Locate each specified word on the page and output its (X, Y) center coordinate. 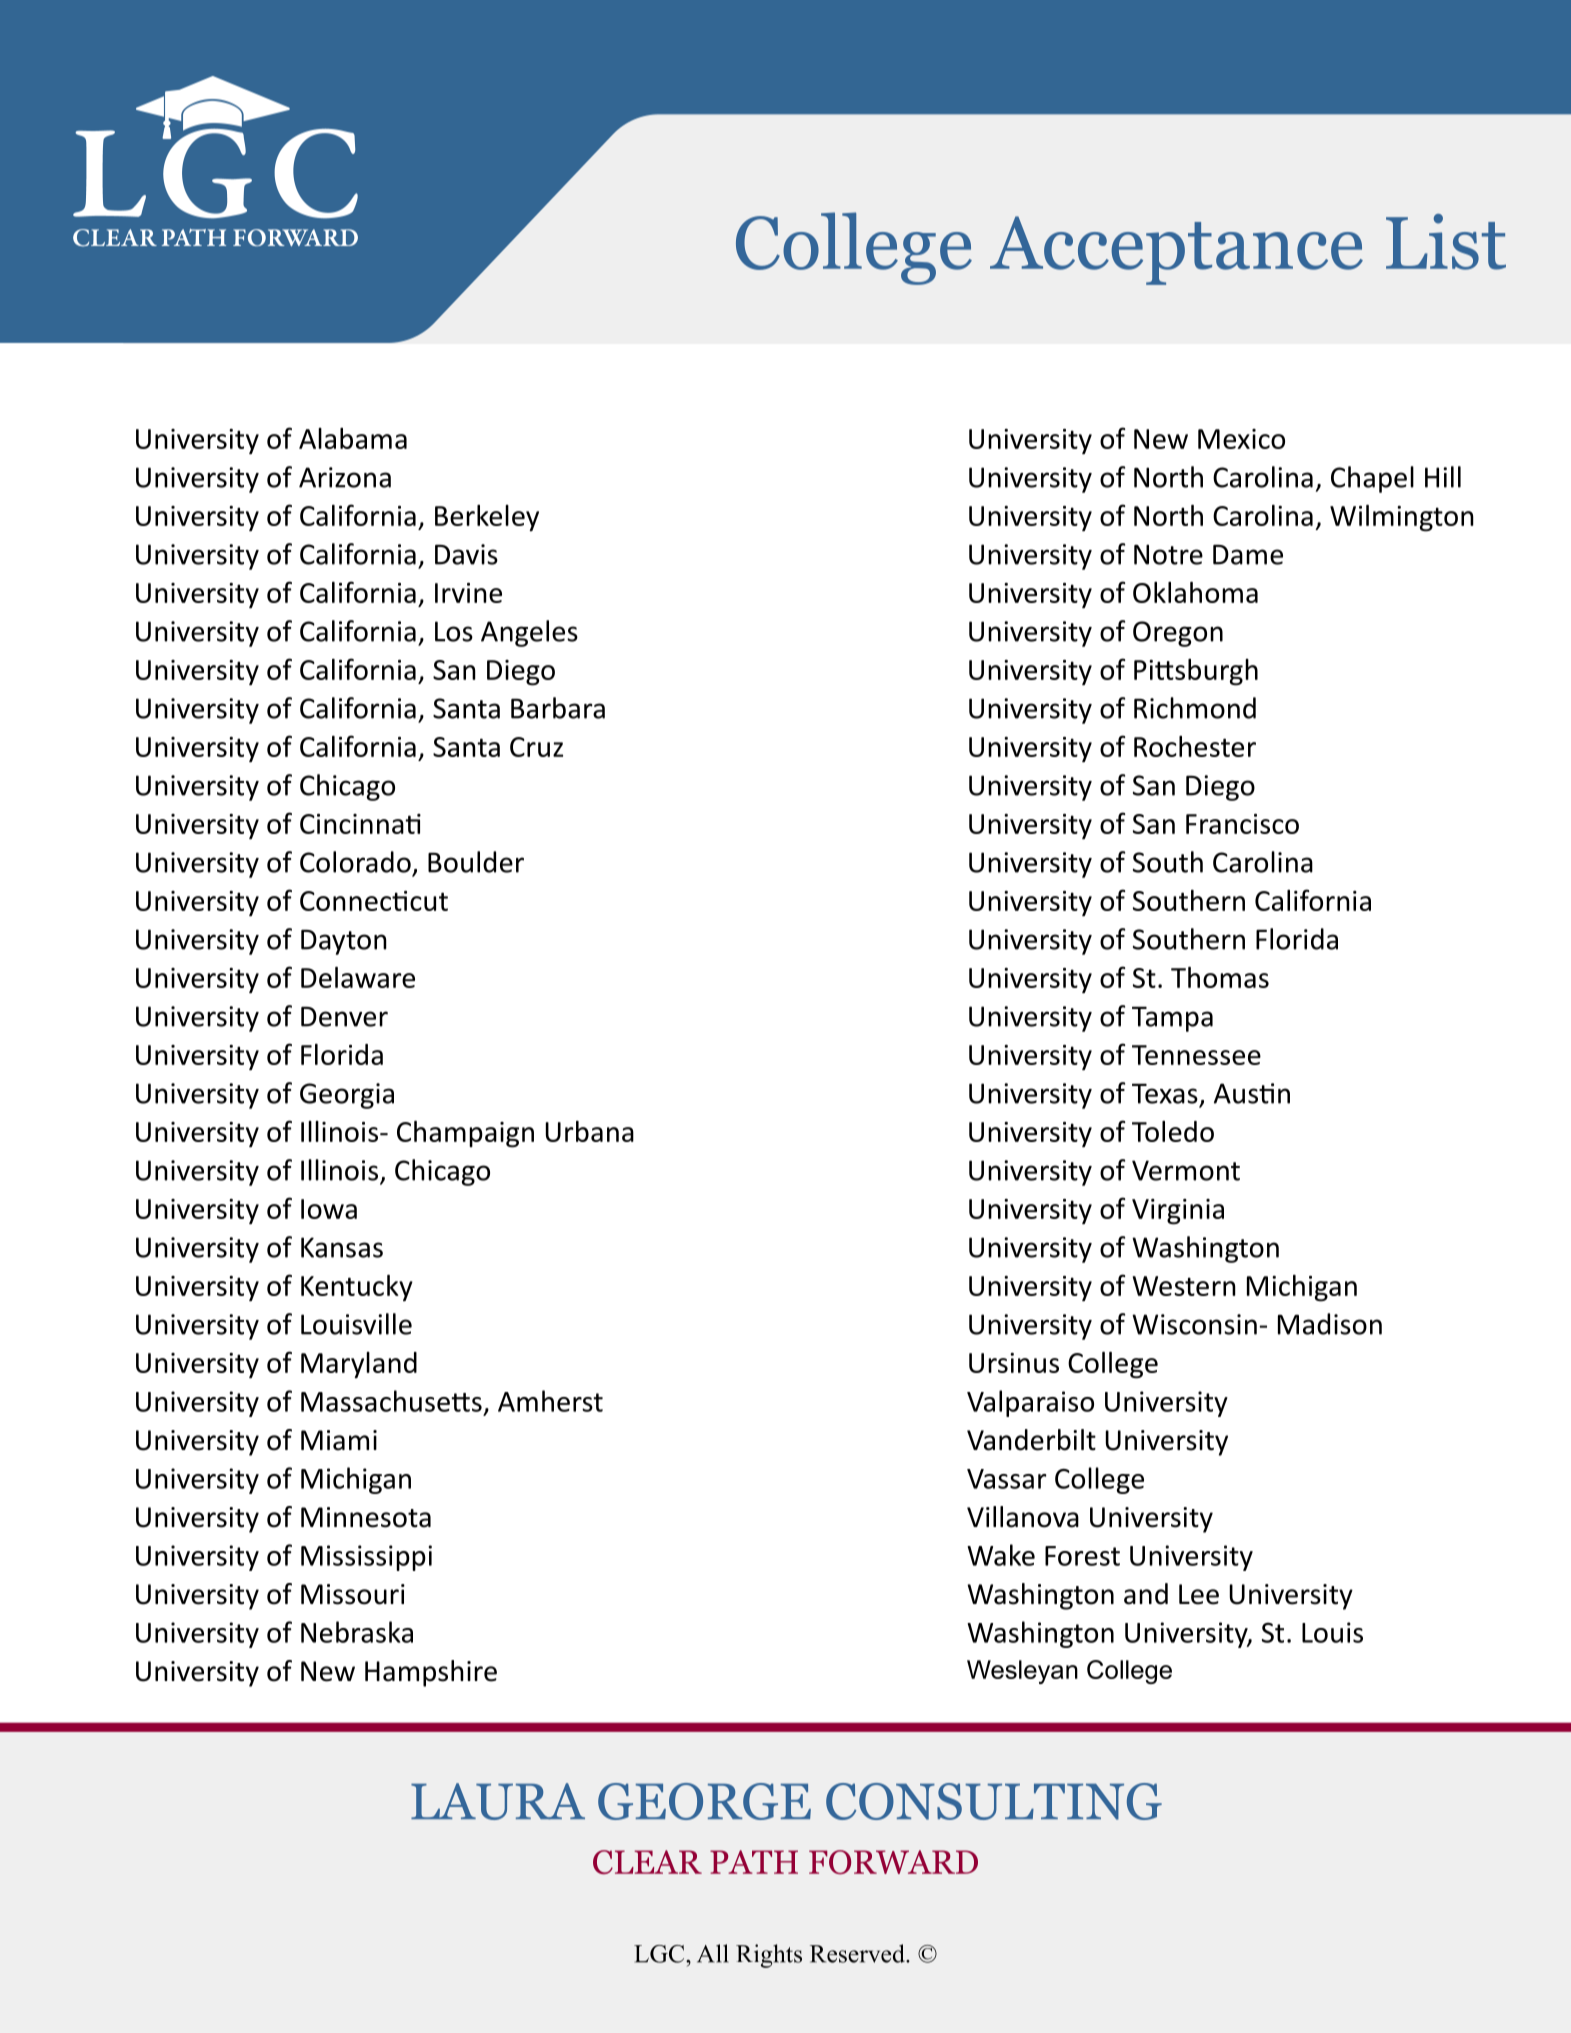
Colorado (355, 862)
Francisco (1242, 824)
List (1446, 242)
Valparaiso (1030, 1403)
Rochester (1195, 746)
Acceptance (1176, 250)
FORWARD (893, 1862)
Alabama (353, 438)
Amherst (550, 1401)
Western (1184, 1286)
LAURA (498, 1801)
